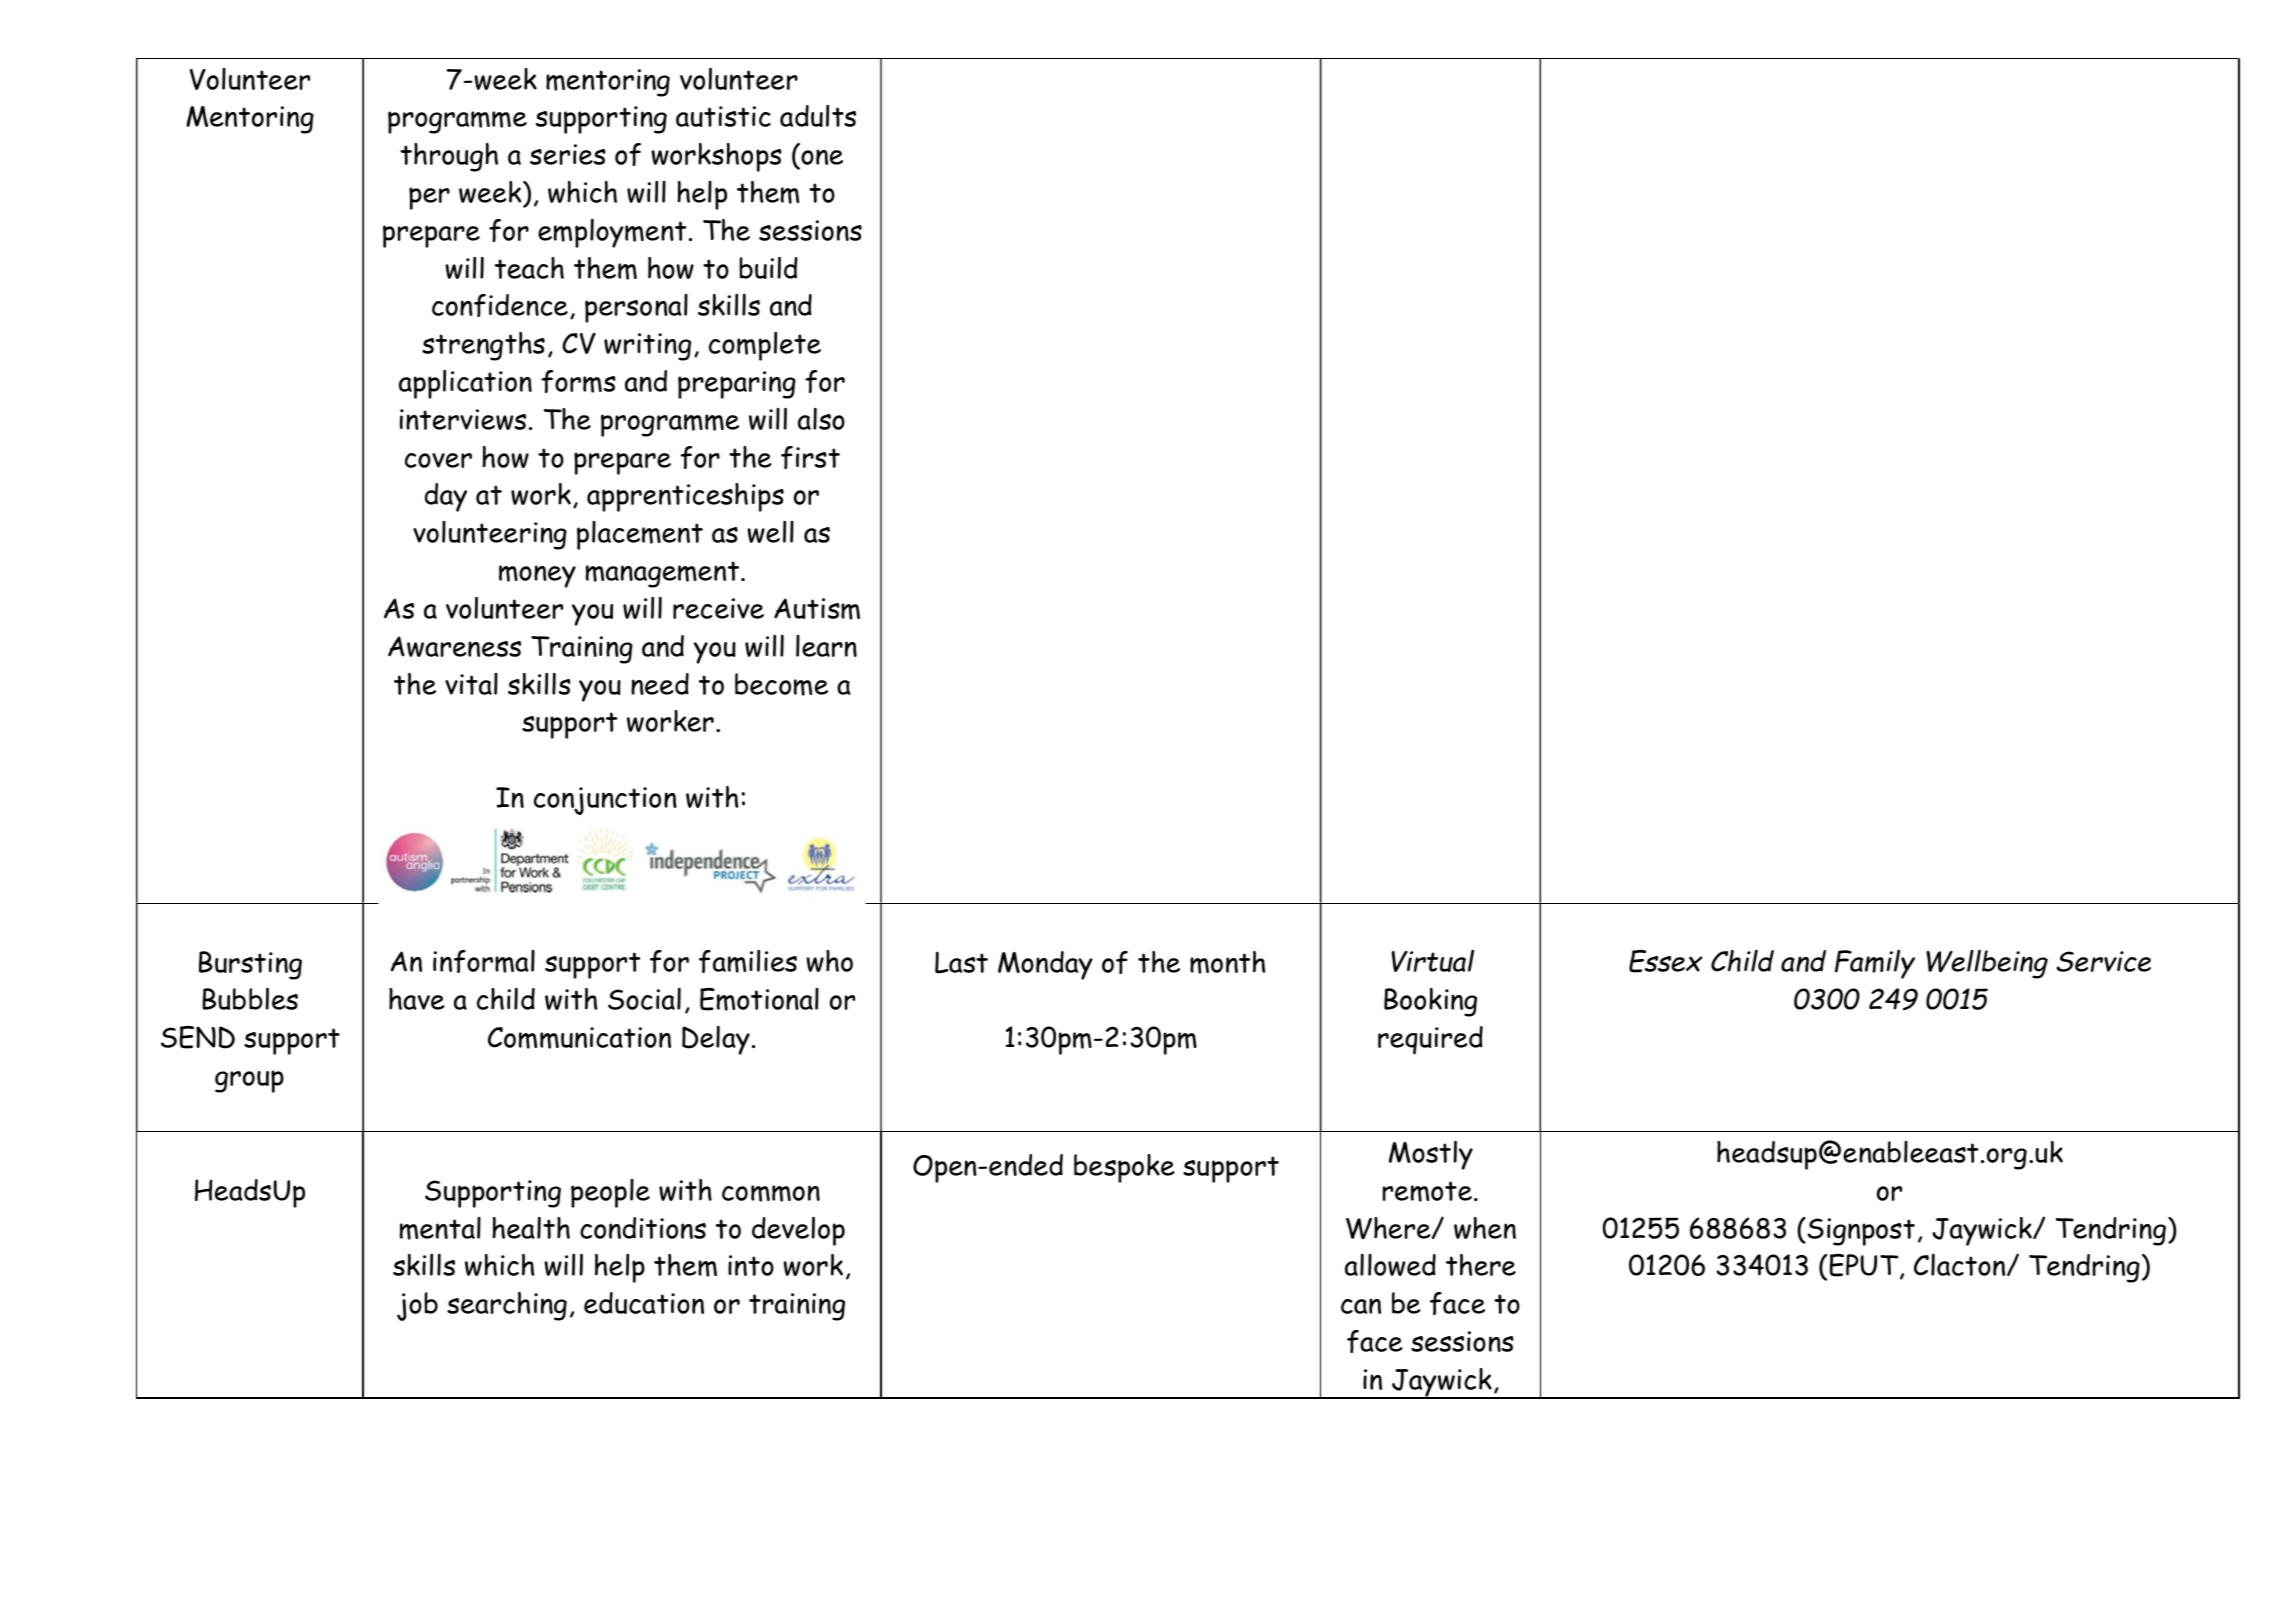 The width and height of the screenshot is (2285, 1615). What do you see at coordinates (1361, 1306) in the screenshot?
I see `can` at bounding box center [1361, 1306].
